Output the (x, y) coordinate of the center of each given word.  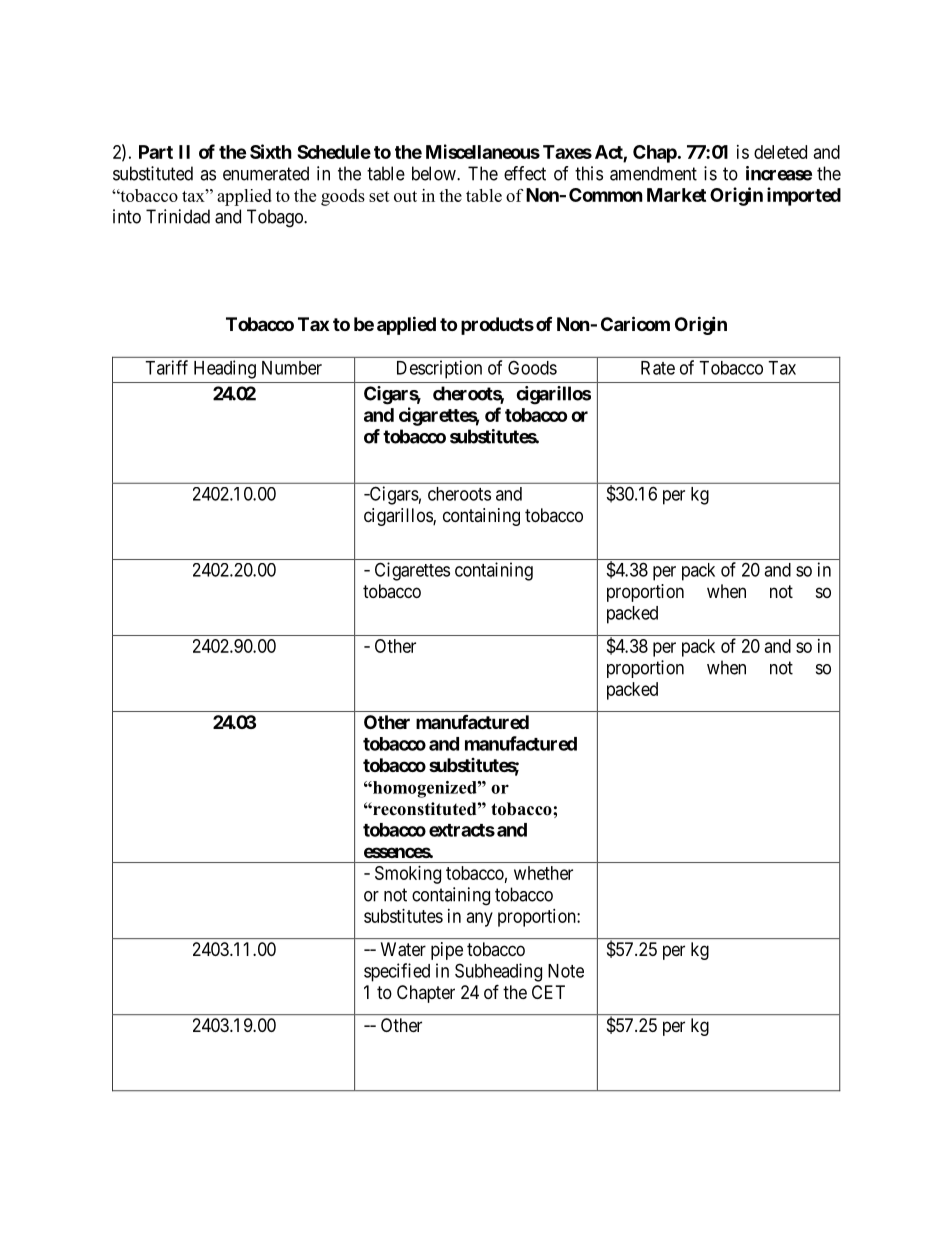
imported (804, 196)
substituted (153, 173)
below (435, 173)
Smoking (408, 875)
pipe (447, 951)
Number (292, 368)
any (480, 919)
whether (543, 873)
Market (676, 195)
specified (397, 972)
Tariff (166, 367)
